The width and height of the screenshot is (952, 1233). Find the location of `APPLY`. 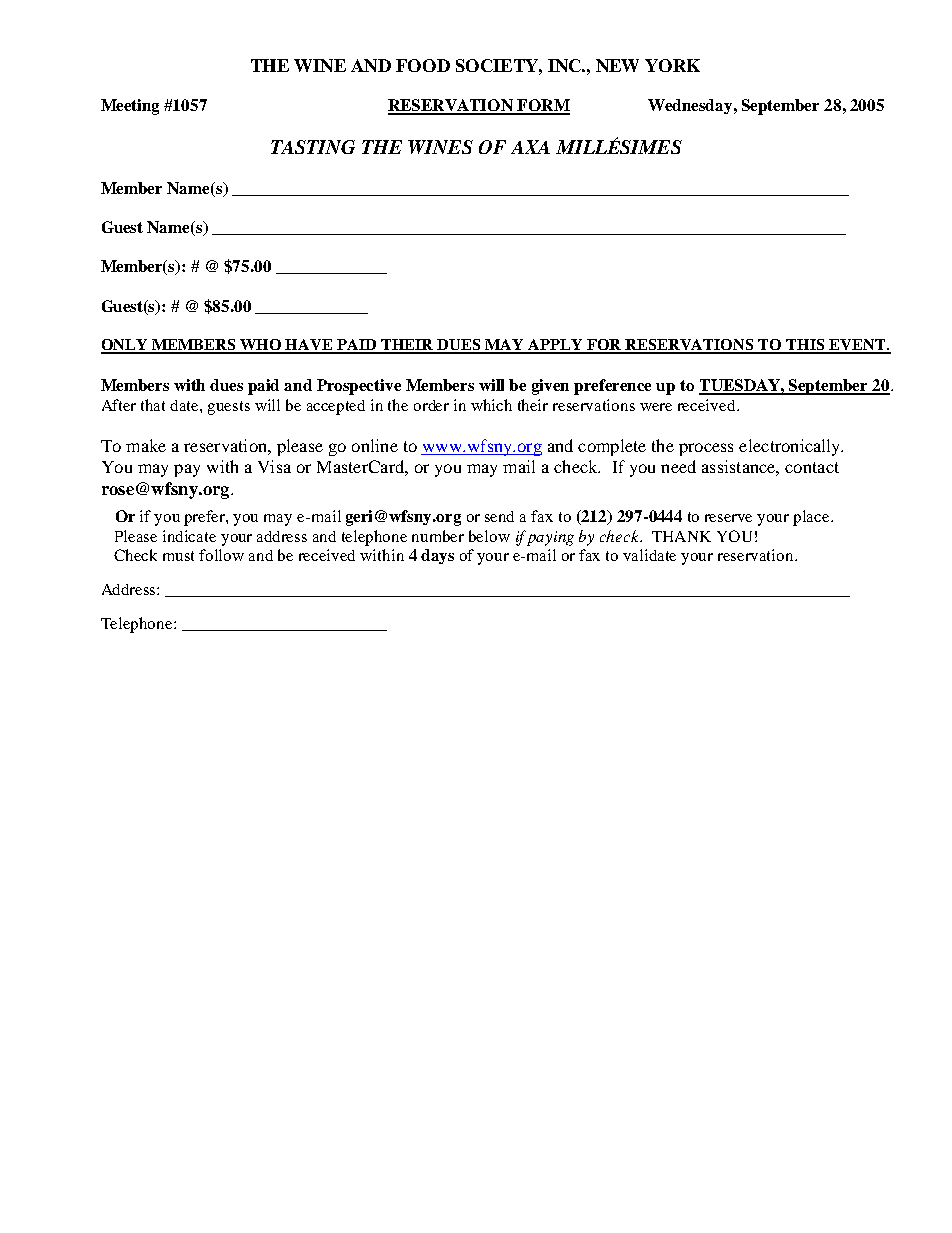

APPLY is located at coordinates (556, 346).
